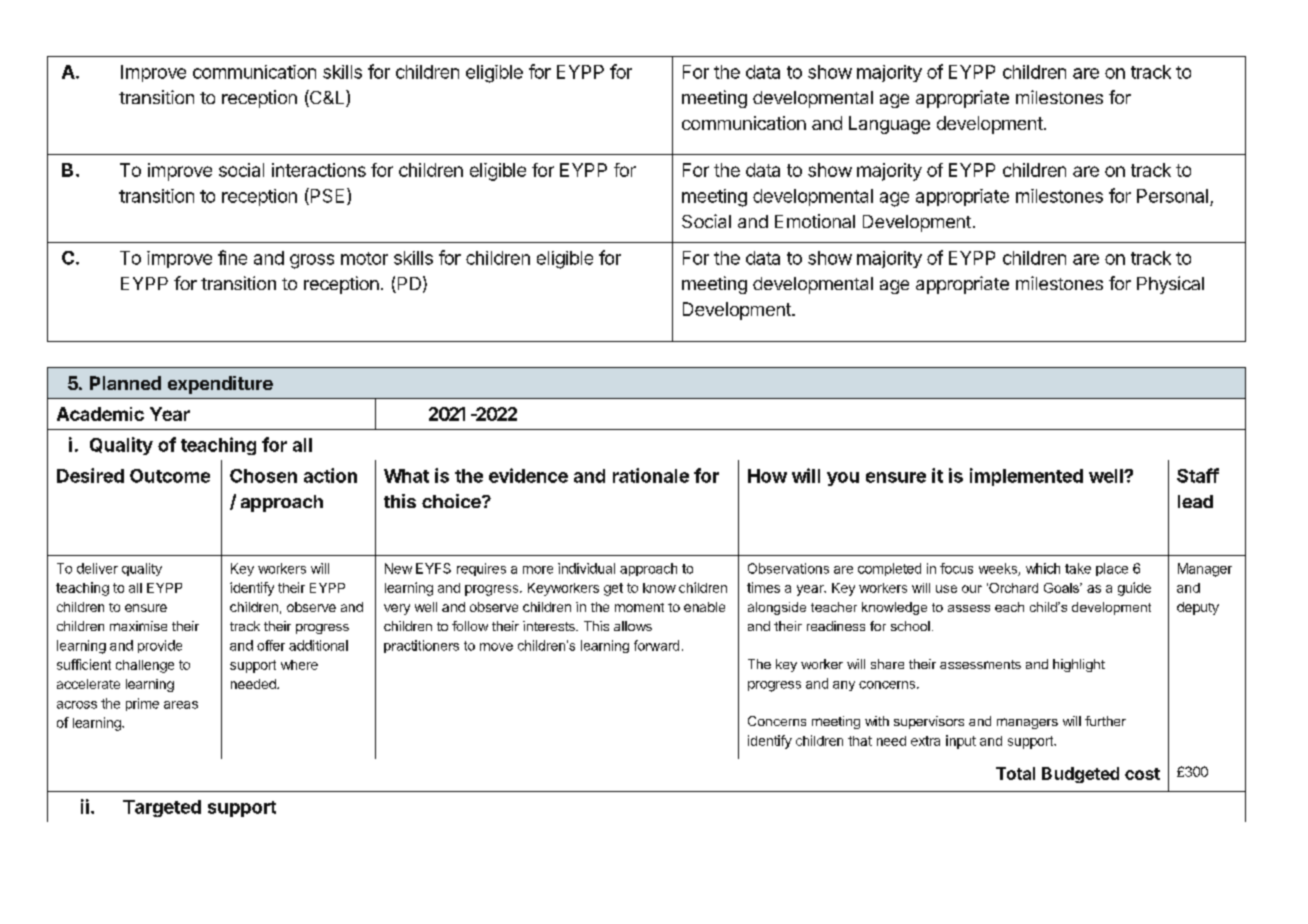  I want to click on Language, so click(889, 125).
